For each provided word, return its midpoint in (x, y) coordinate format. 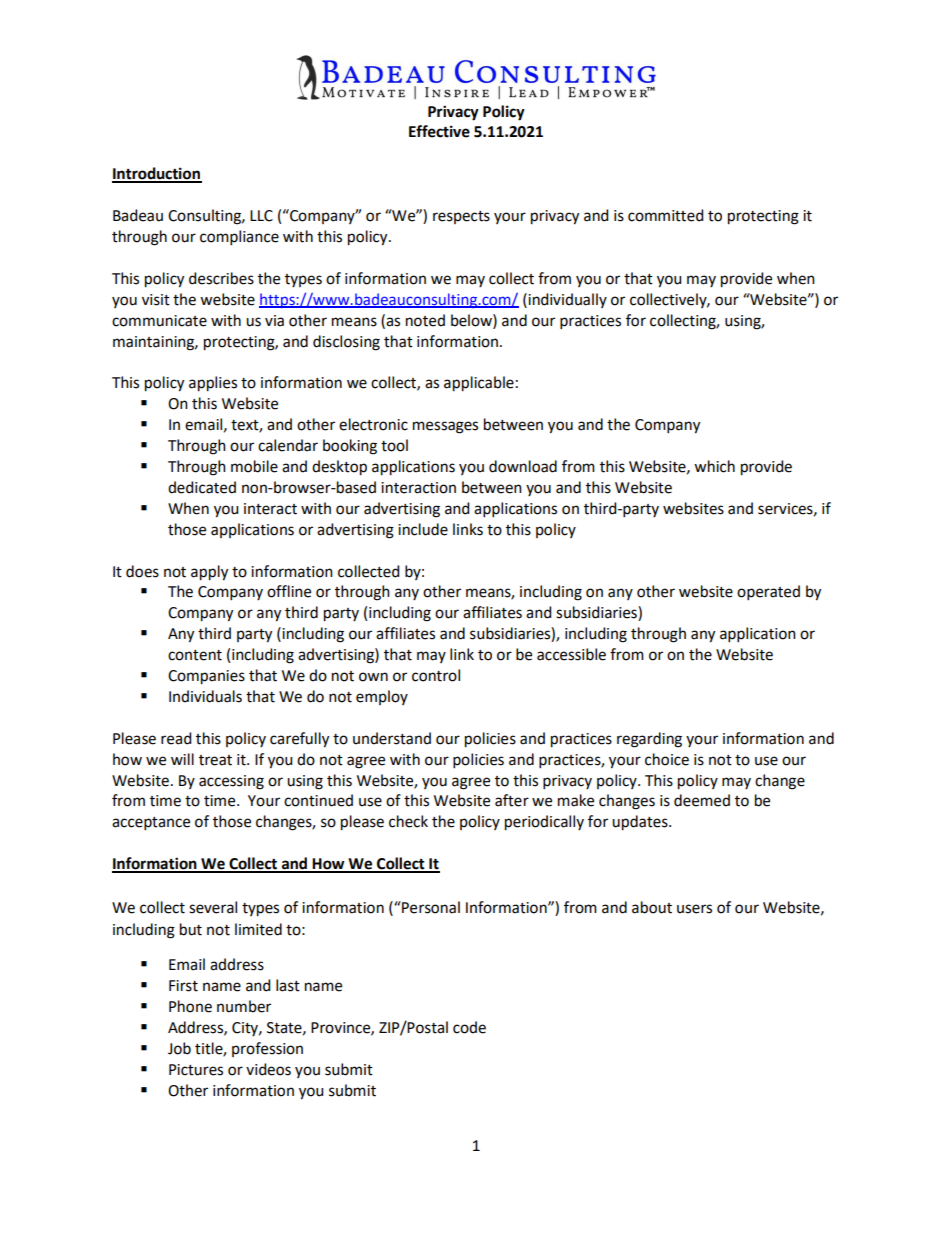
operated (768, 592)
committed (665, 215)
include (423, 529)
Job (179, 1048)
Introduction (157, 174)
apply (209, 573)
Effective (439, 131)
